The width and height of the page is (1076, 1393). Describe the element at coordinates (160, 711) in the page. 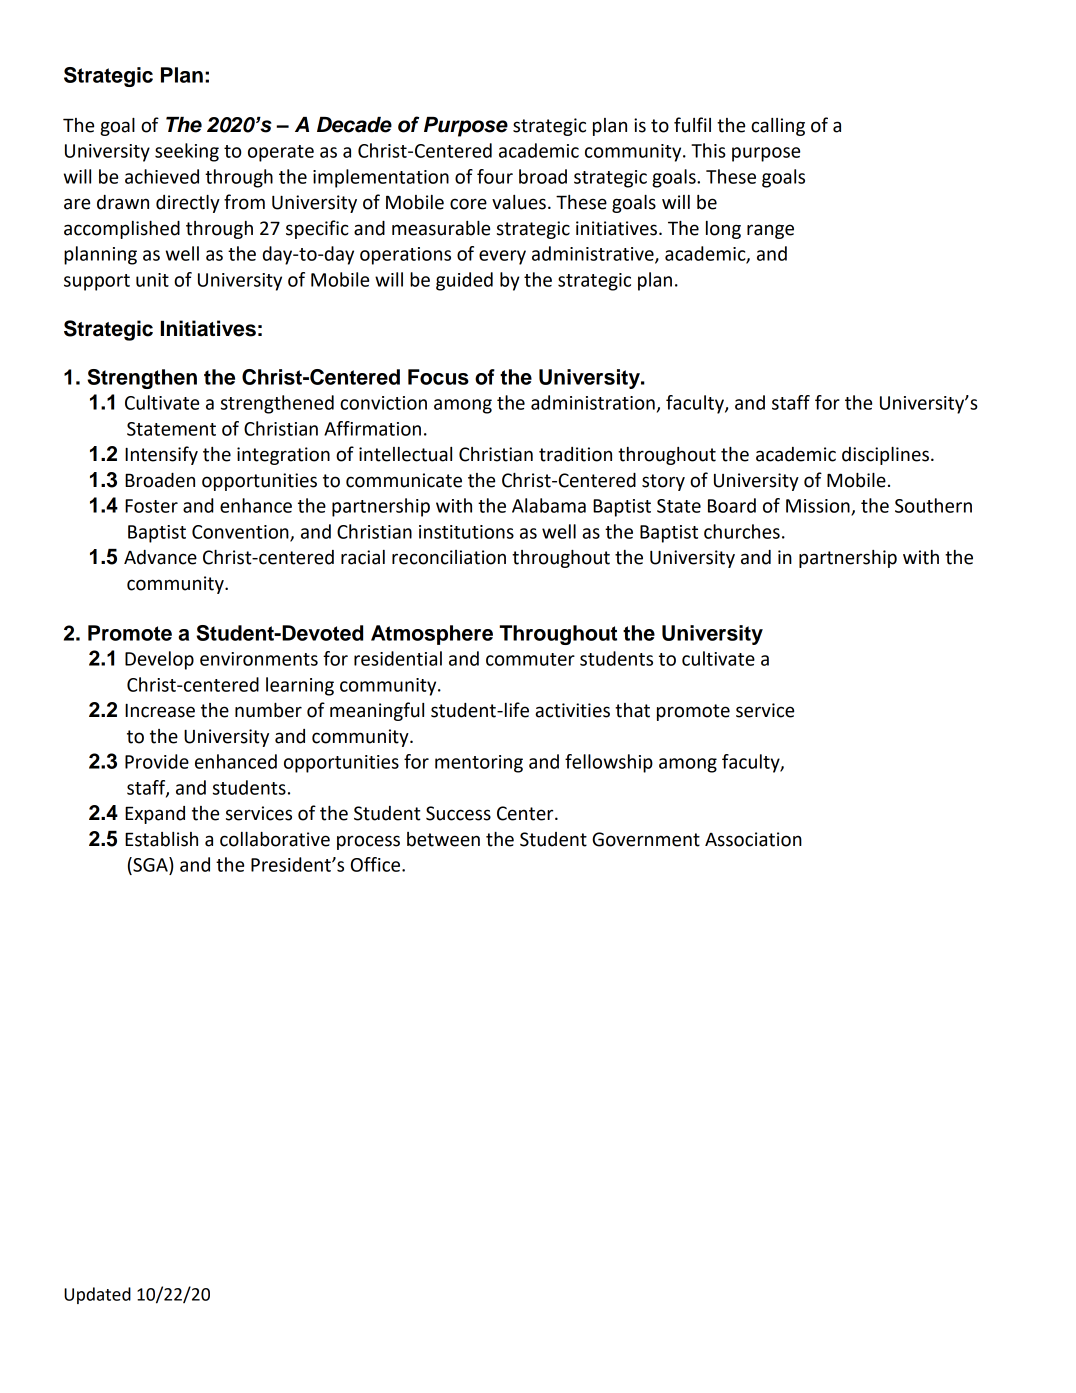

I see `Increase` at that location.
